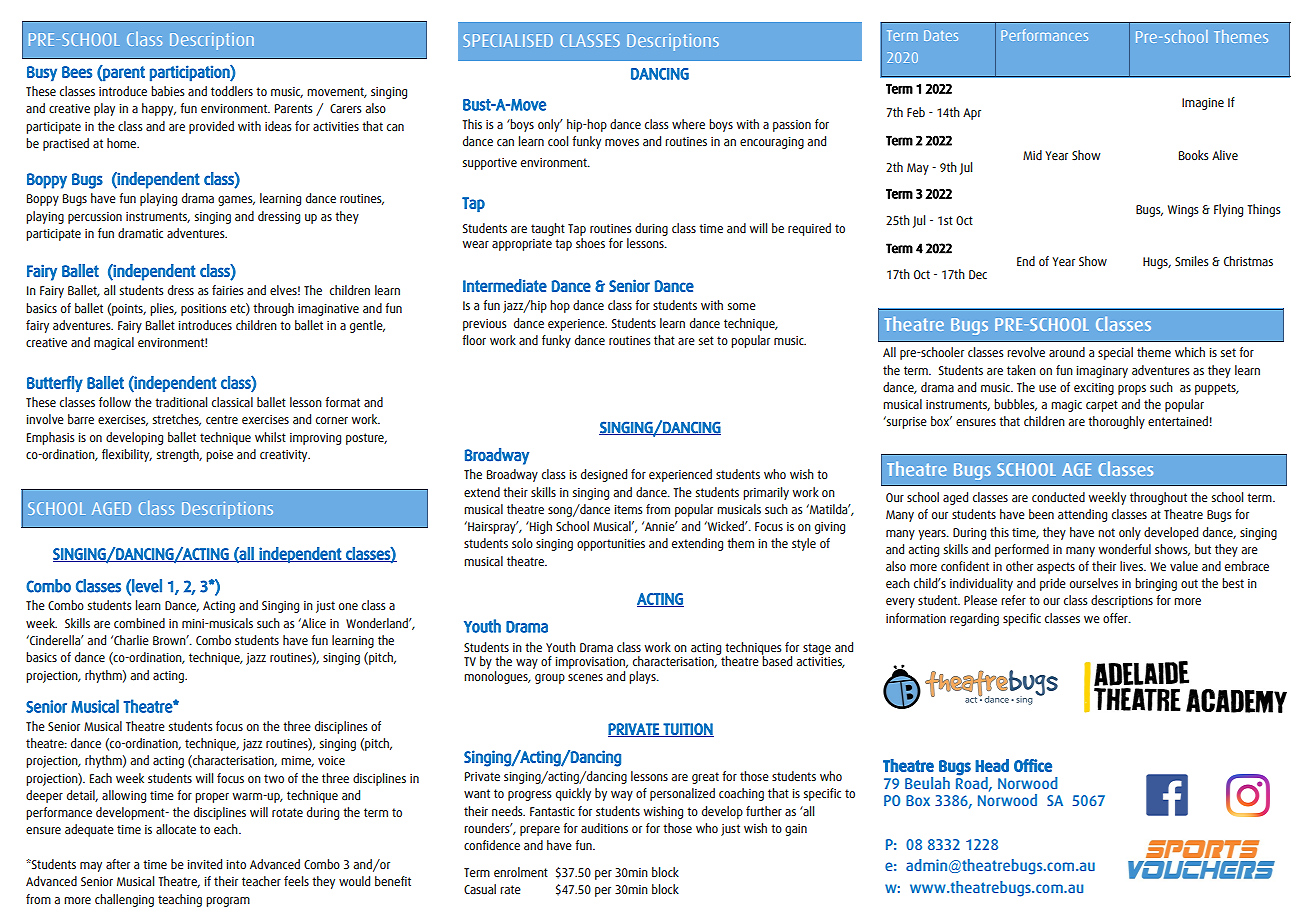 This page has width=1308, height=924. What do you see at coordinates (688, 124) in the page?
I see `where` at bounding box center [688, 124].
